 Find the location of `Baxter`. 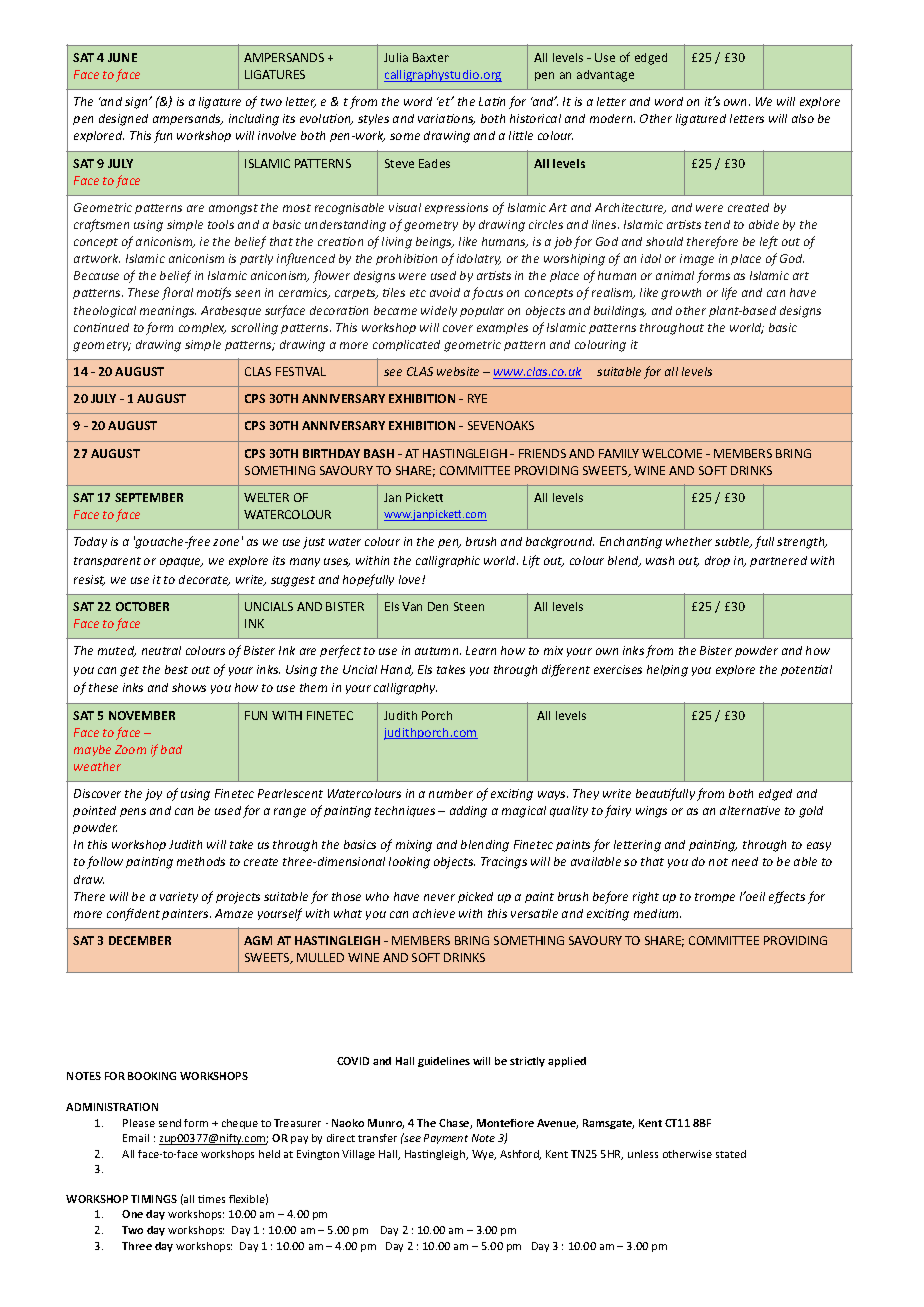

Baxter is located at coordinates (431, 57).
